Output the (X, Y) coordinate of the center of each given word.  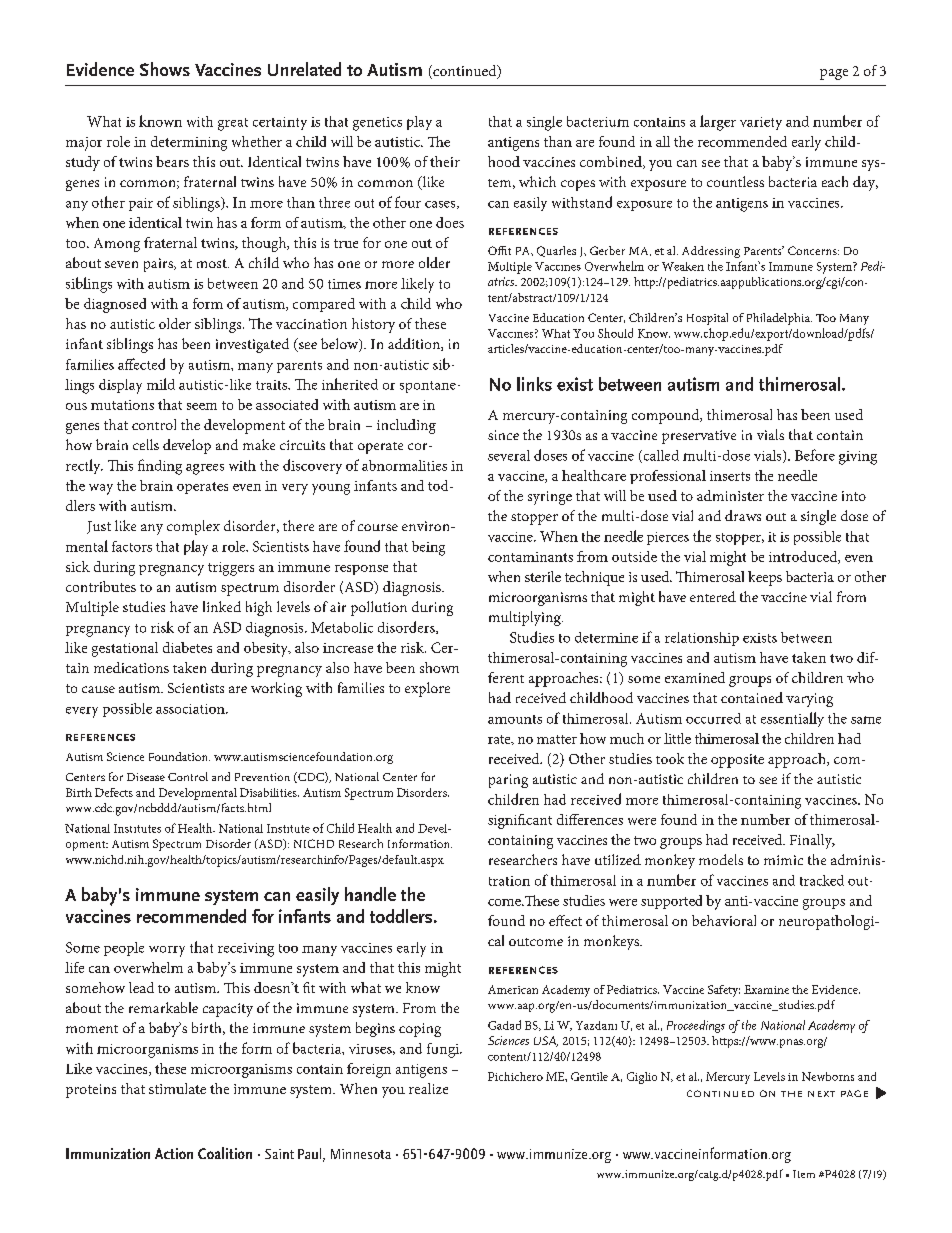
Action (174, 1153)
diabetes (187, 647)
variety (761, 123)
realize (428, 1088)
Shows (165, 69)
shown (439, 667)
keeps (765, 578)
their (445, 161)
